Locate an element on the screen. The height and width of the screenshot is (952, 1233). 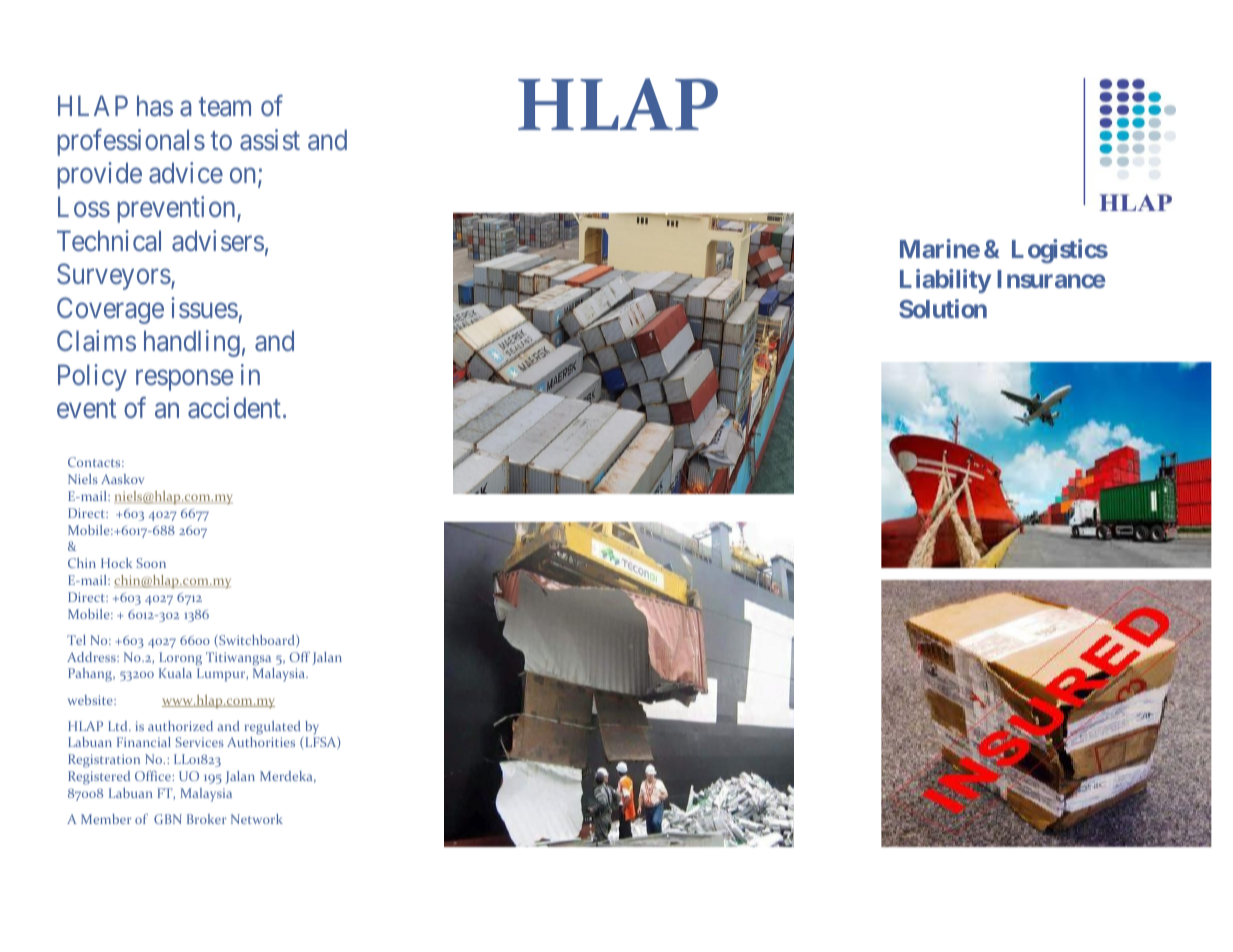
Liability is located at coordinates (945, 281).
